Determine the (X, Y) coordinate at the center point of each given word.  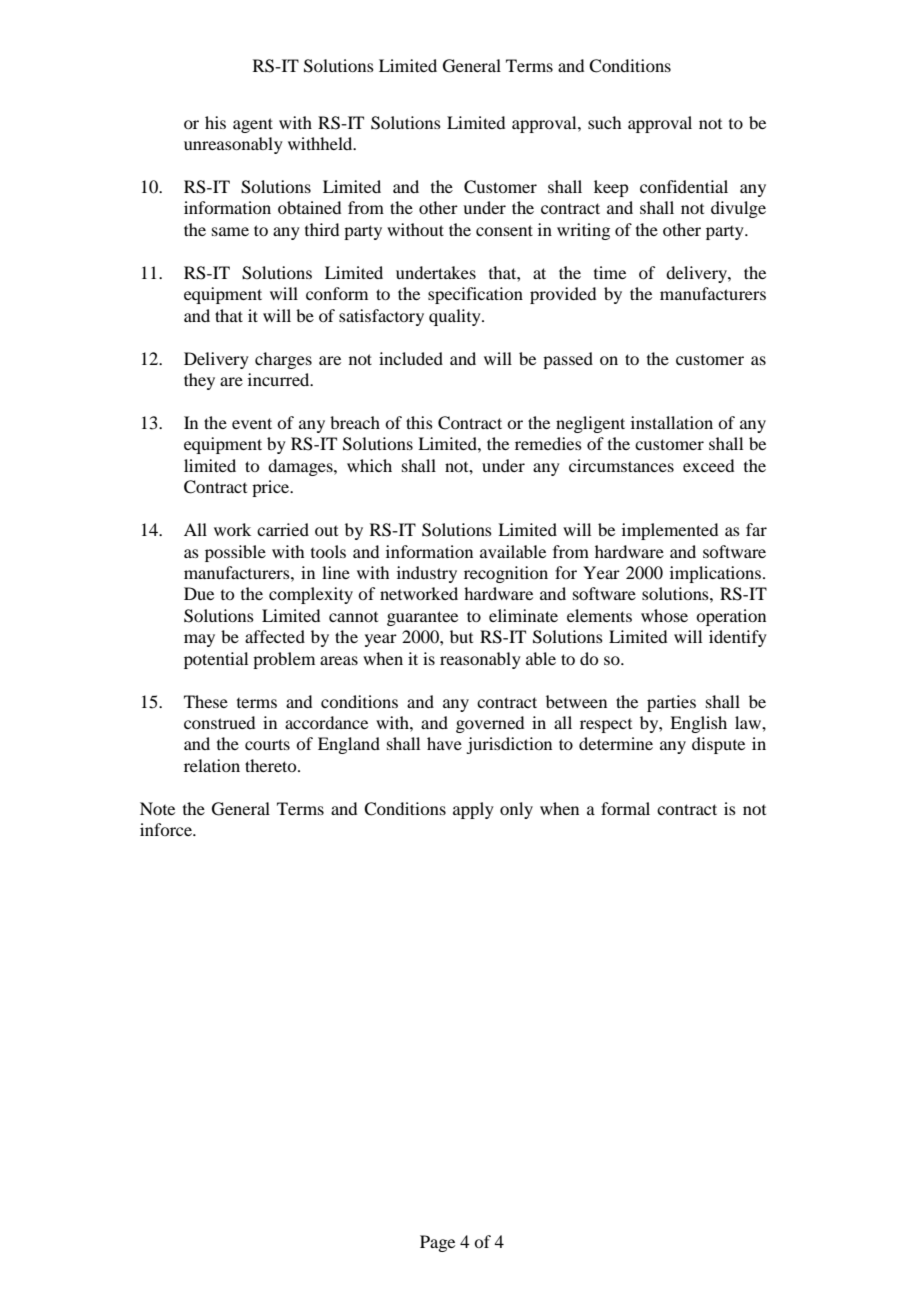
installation (672, 422)
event (252, 423)
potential (216, 660)
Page (437, 1243)
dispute (718, 745)
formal (625, 808)
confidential (684, 186)
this (419, 422)
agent (253, 125)
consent (504, 230)
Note (157, 808)
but (461, 636)
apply (473, 810)
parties (671, 703)
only (516, 810)
